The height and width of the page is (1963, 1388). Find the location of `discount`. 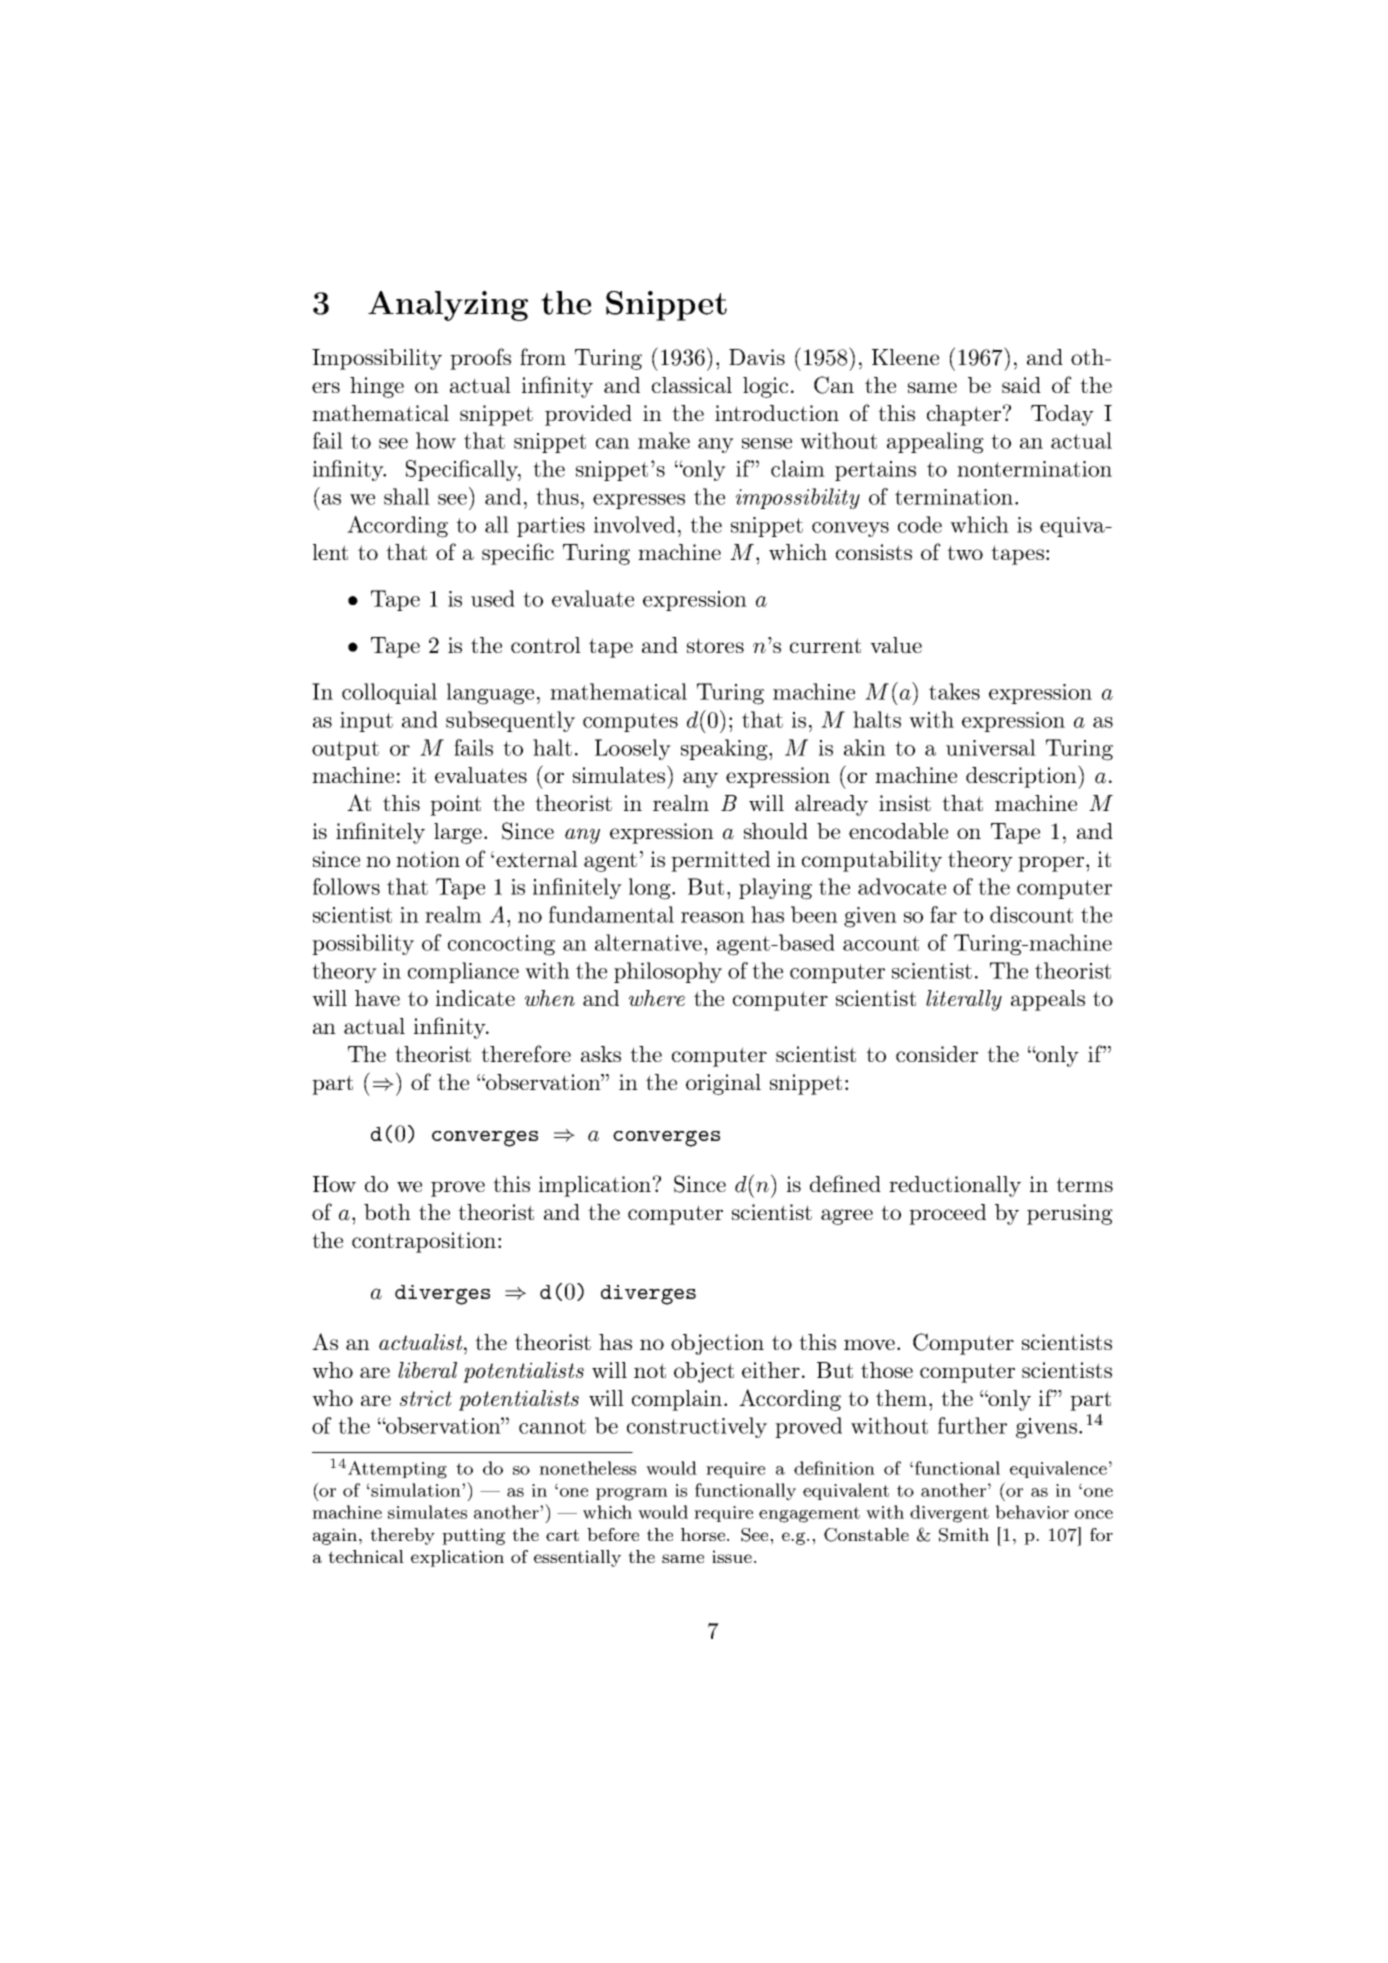

discount is located at coordinates (1031, 914).
